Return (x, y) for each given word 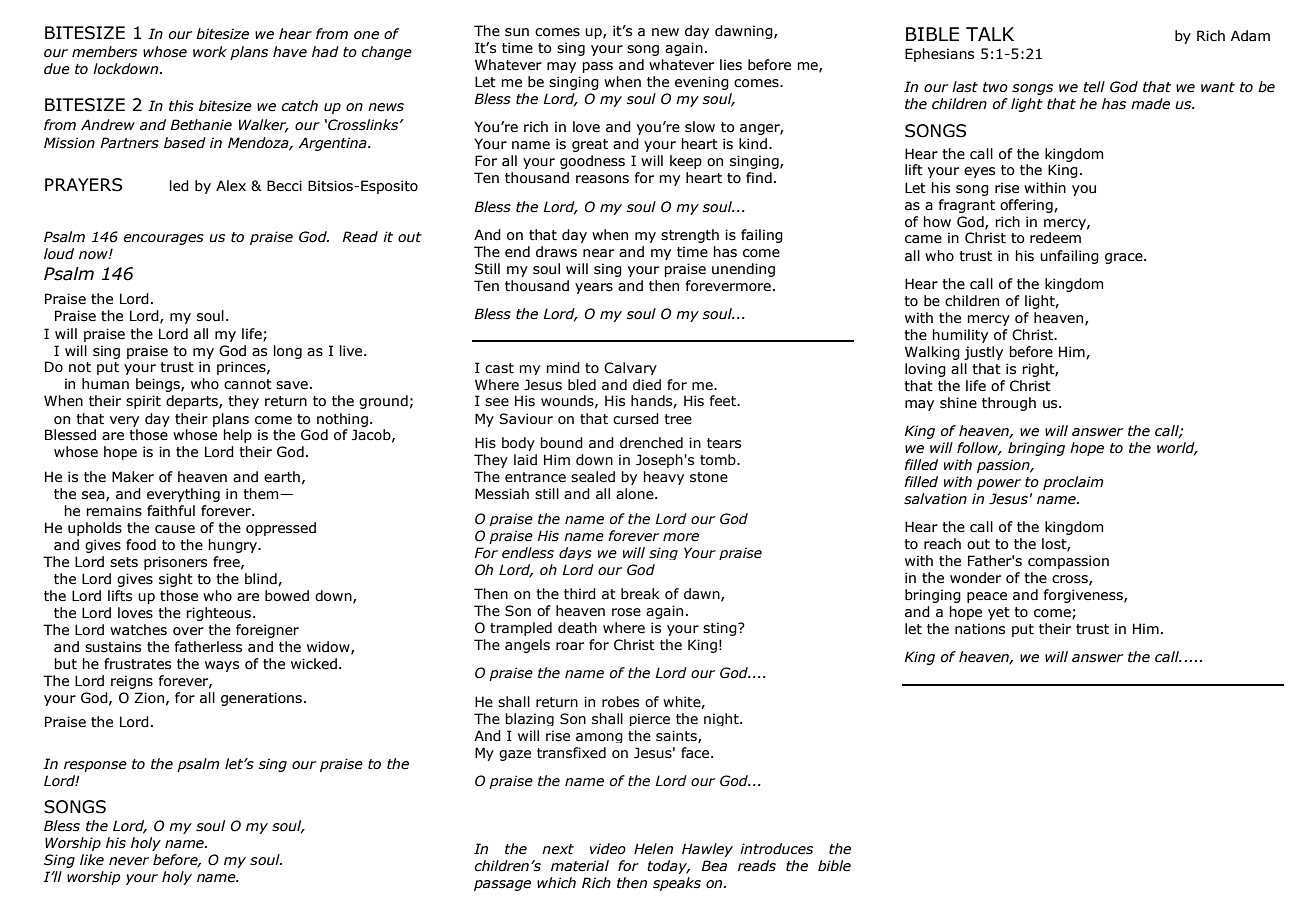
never (129, 861)
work (210, 52)
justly (983, 353)
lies (731, 65)
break (640, 594)
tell (1094, 87)
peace (987, 597)
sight (176, 580)
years (594, 288)
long (288, 352)
